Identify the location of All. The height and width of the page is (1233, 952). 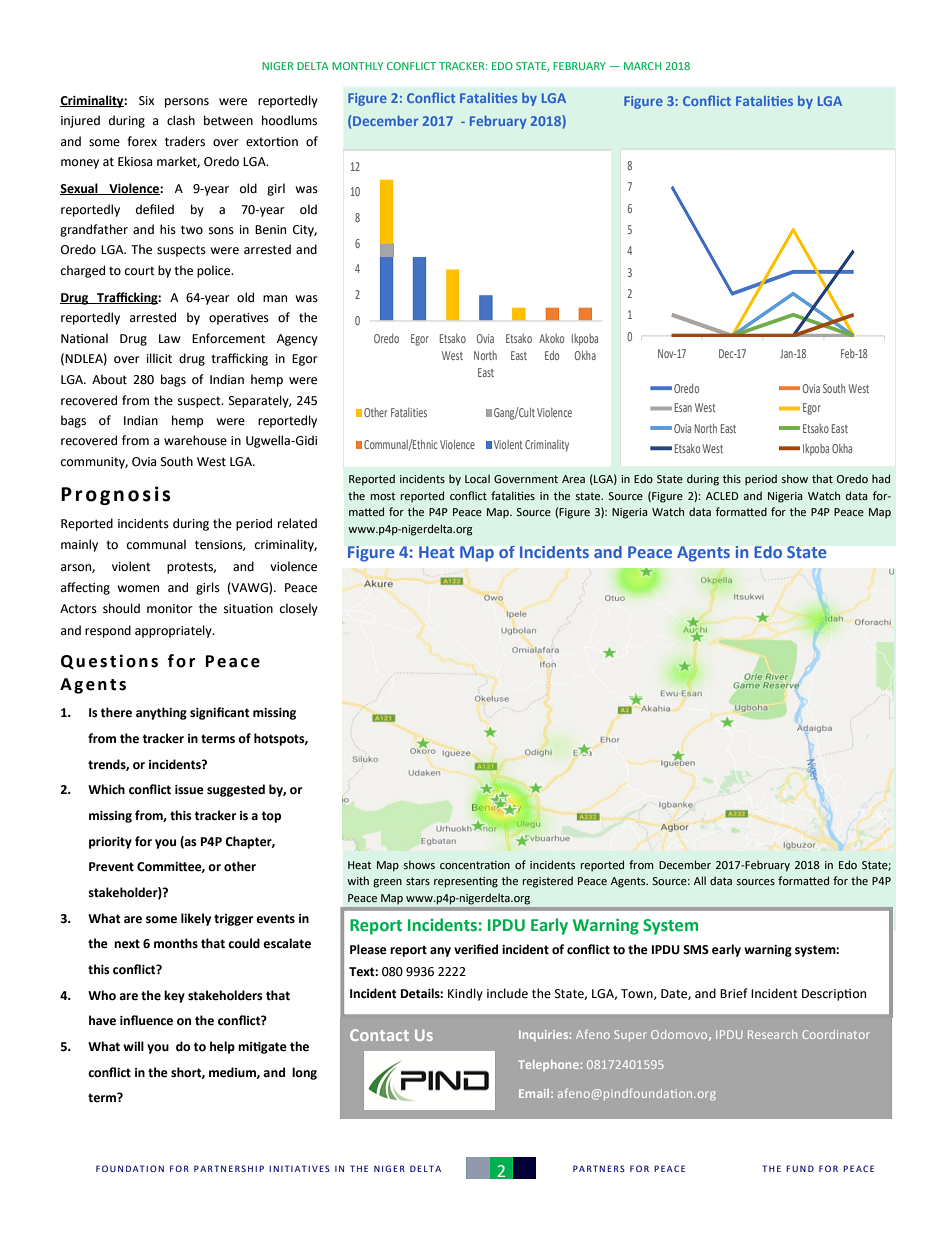
(700, 880).
